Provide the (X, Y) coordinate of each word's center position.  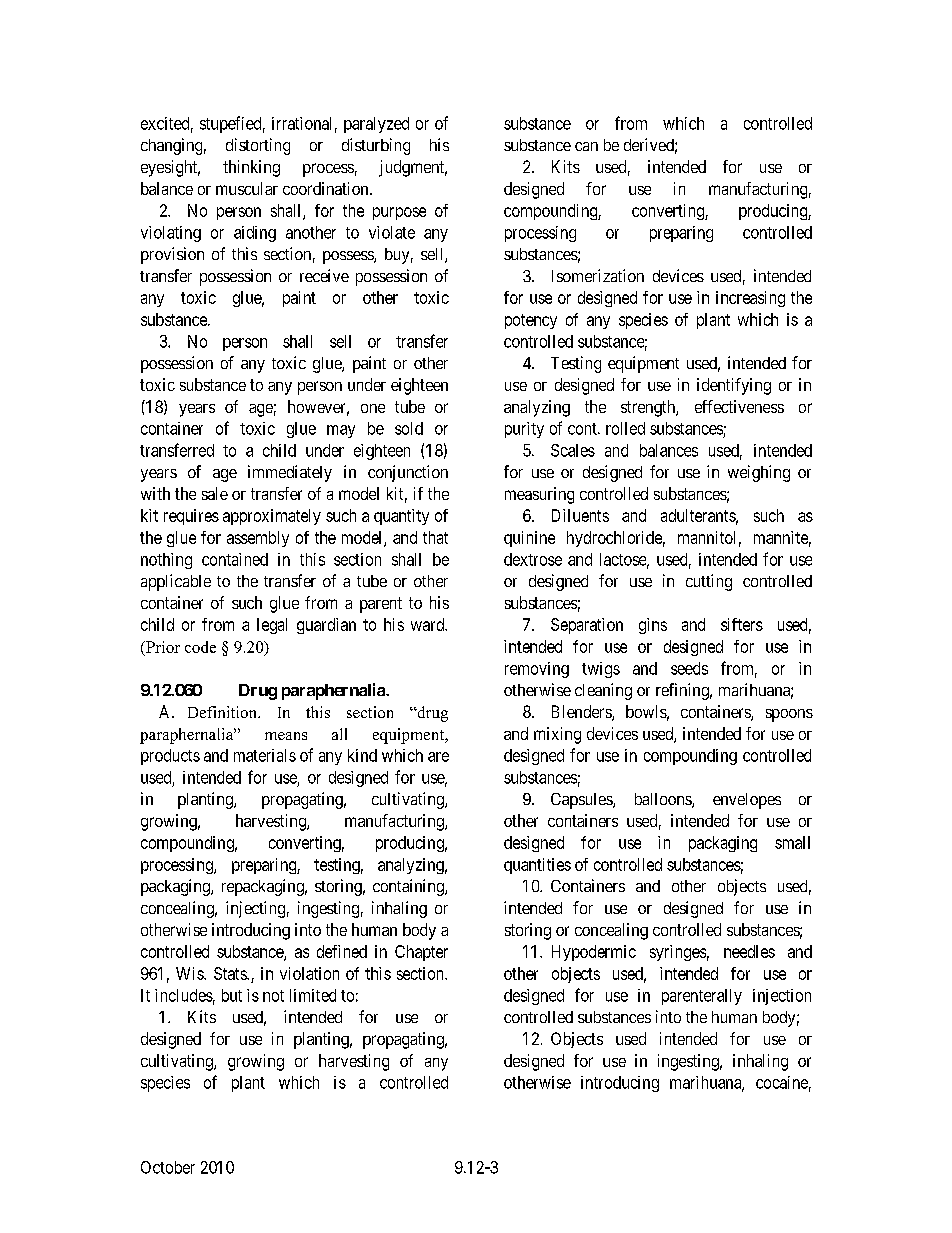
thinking (251, 168)
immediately (290, 473)
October (168, 1167)
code (200, 647)
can (586, 146)
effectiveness (739, 406)
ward (429, 624)
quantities (537, 866)
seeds (689, 668)
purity (524, 430)
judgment (413, 168)
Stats (231, 973)
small (792, 842)
